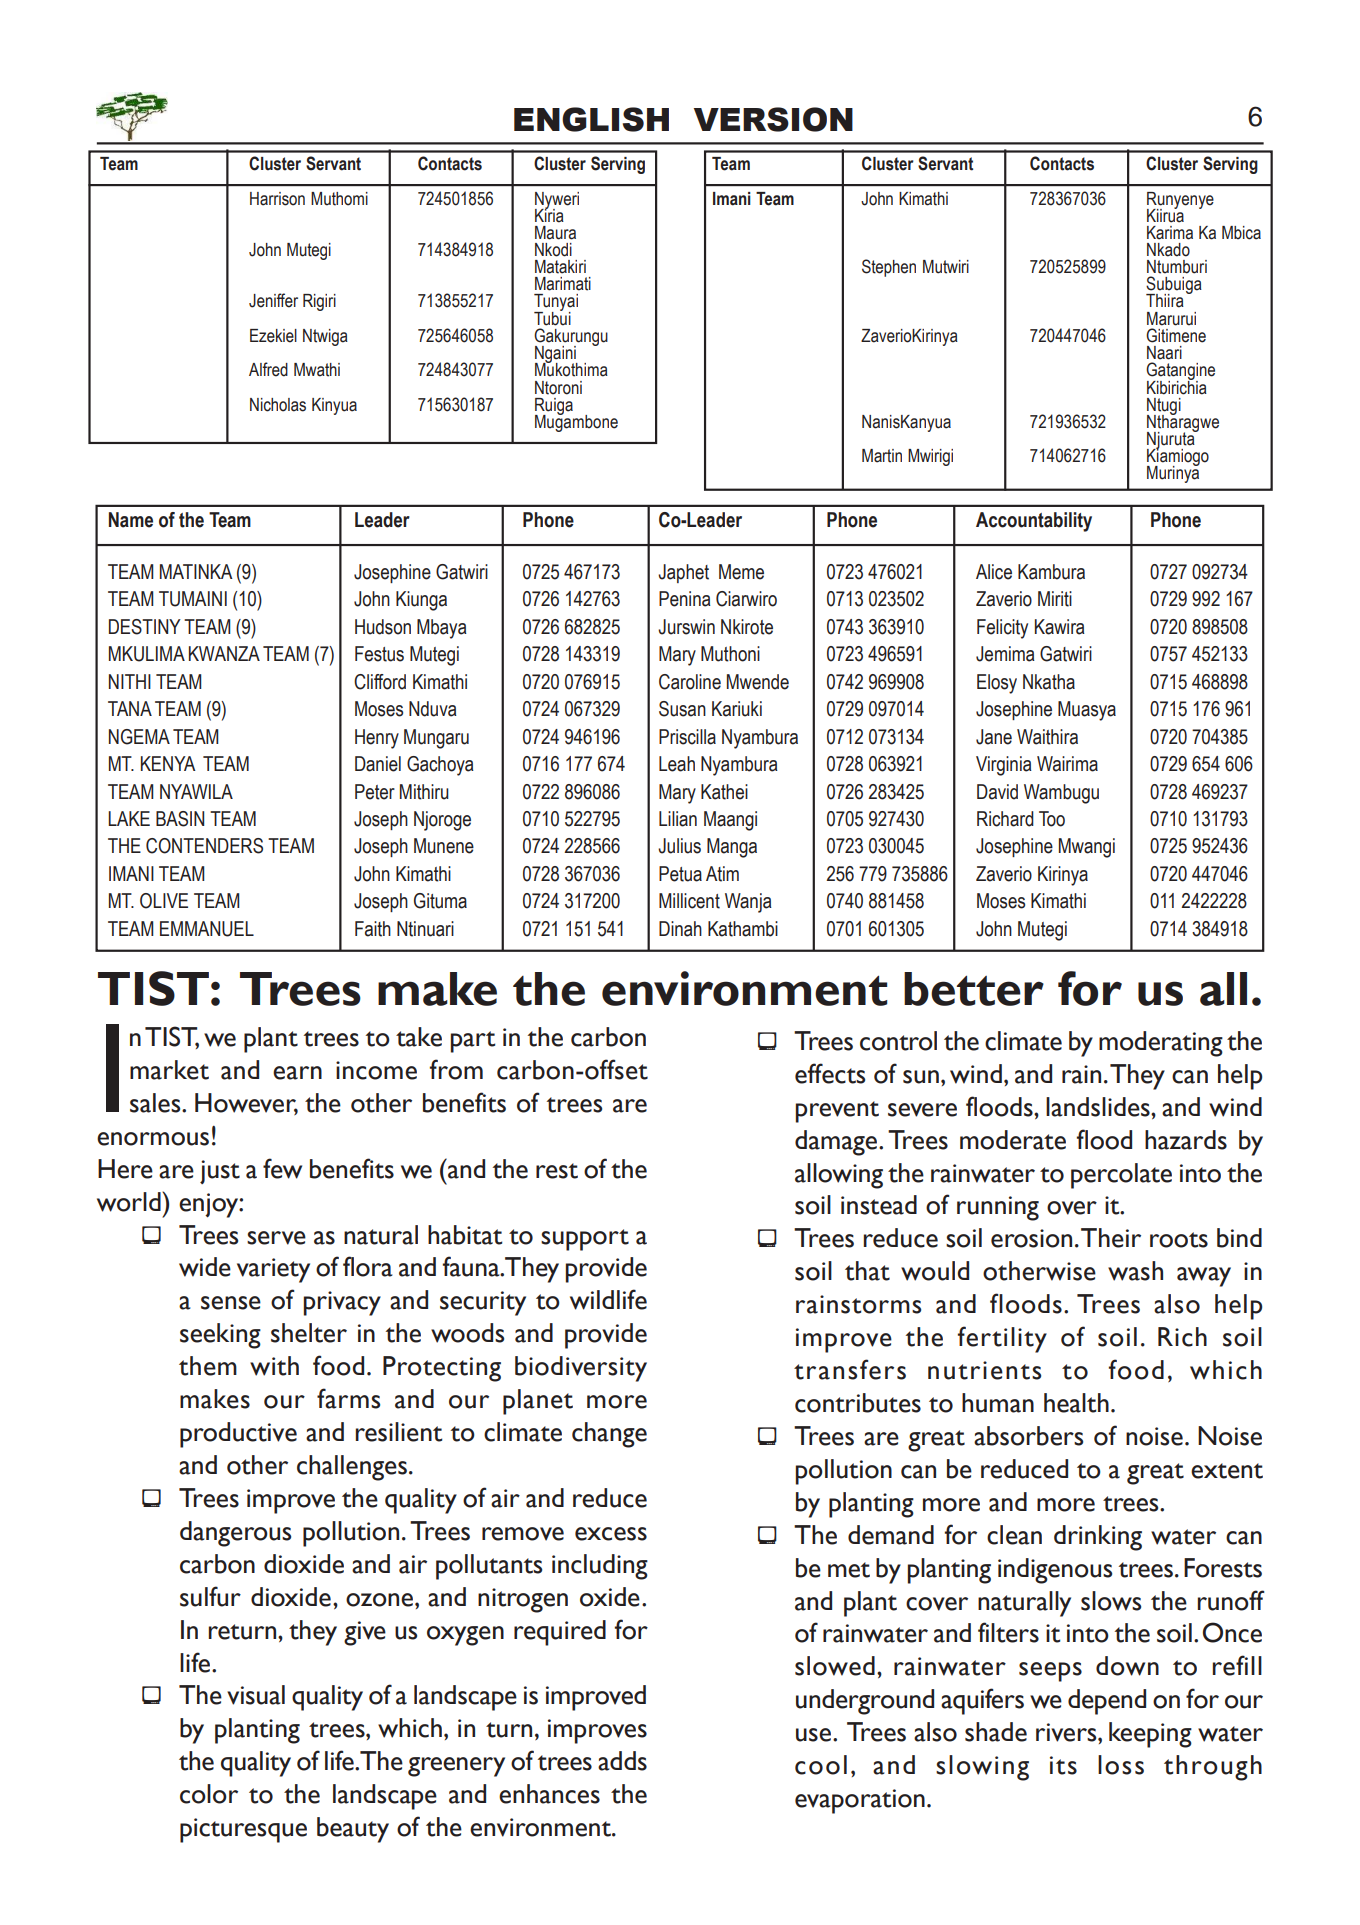  I want to click on support, so click(585, 1240).
